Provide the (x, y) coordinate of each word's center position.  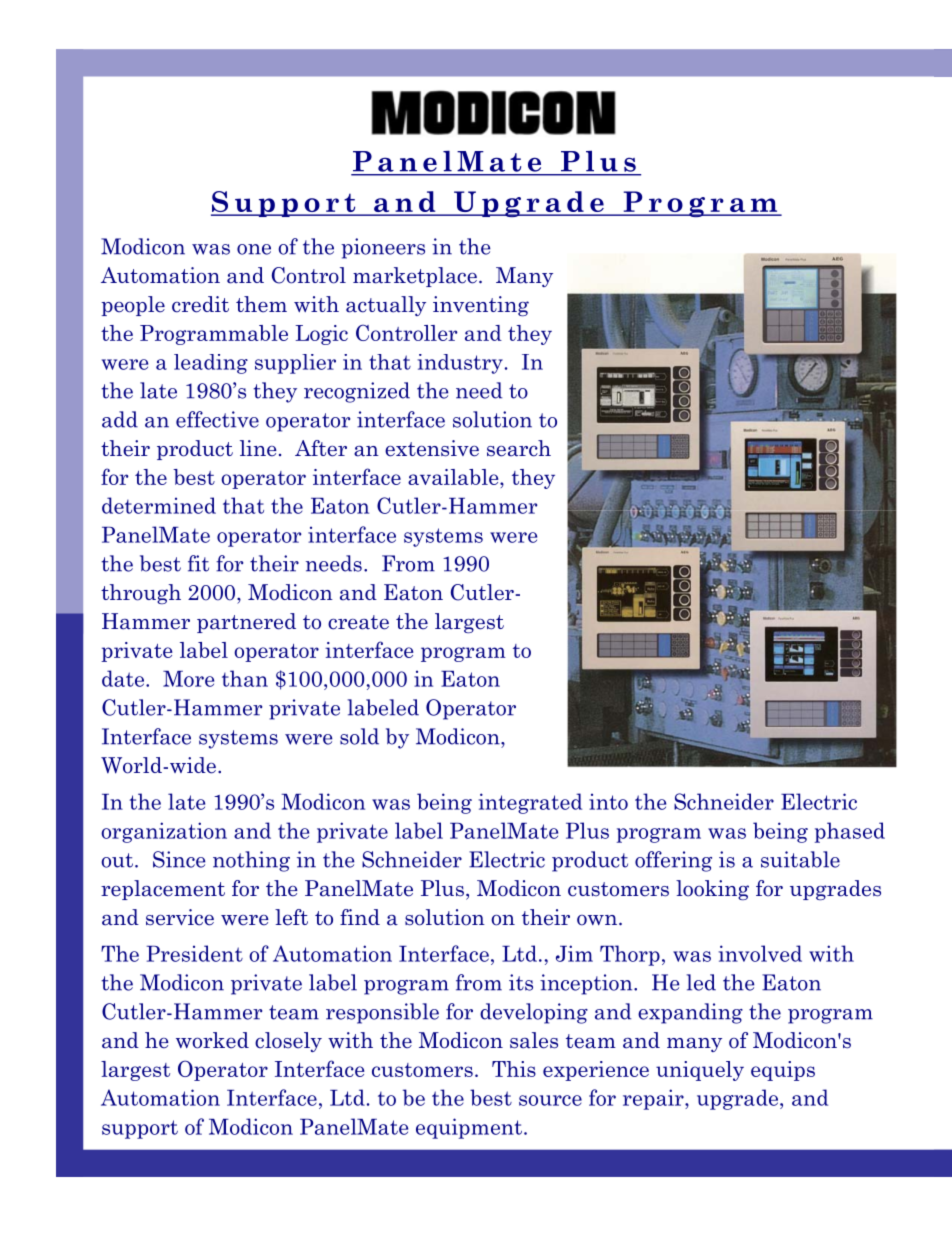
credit (200, 304)
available (454, 477)
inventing (481, 306)
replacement (163, 890)
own (598, 920)
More (188, 679)
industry (460, 364)
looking (712, 890)
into (608, 801)
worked (212, 1040)
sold (359, 736)
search (519, 448)
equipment (470, 1128)
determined (159, 505)
